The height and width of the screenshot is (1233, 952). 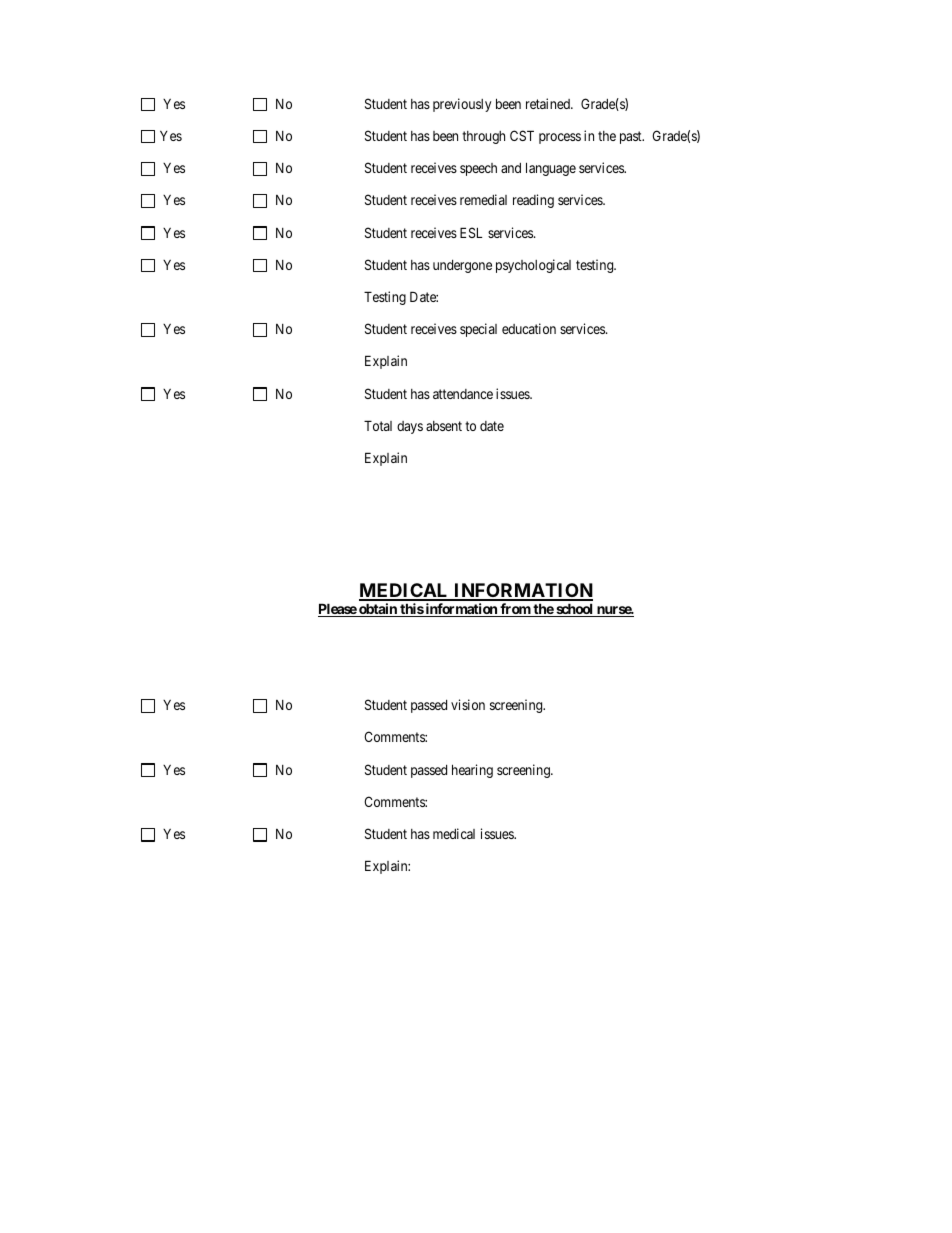 I want to click on retained, so click(x=549, y=103).
